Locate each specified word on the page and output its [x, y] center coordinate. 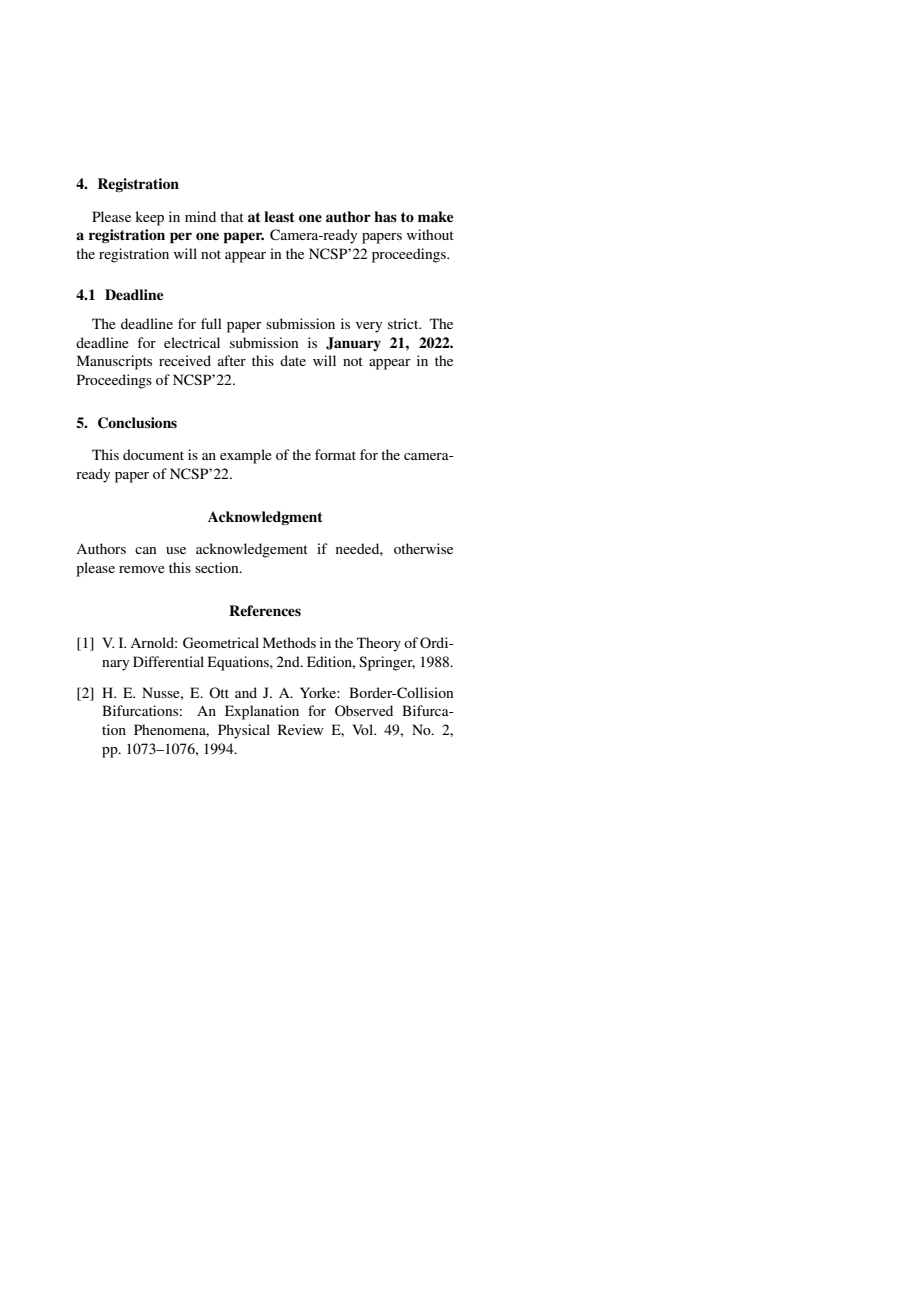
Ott [219, 692]
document [153, 454]
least [279, 217]
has [385, 216]
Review [301, 729]
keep [149, 218]
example [246, 456]
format [335, 454]
